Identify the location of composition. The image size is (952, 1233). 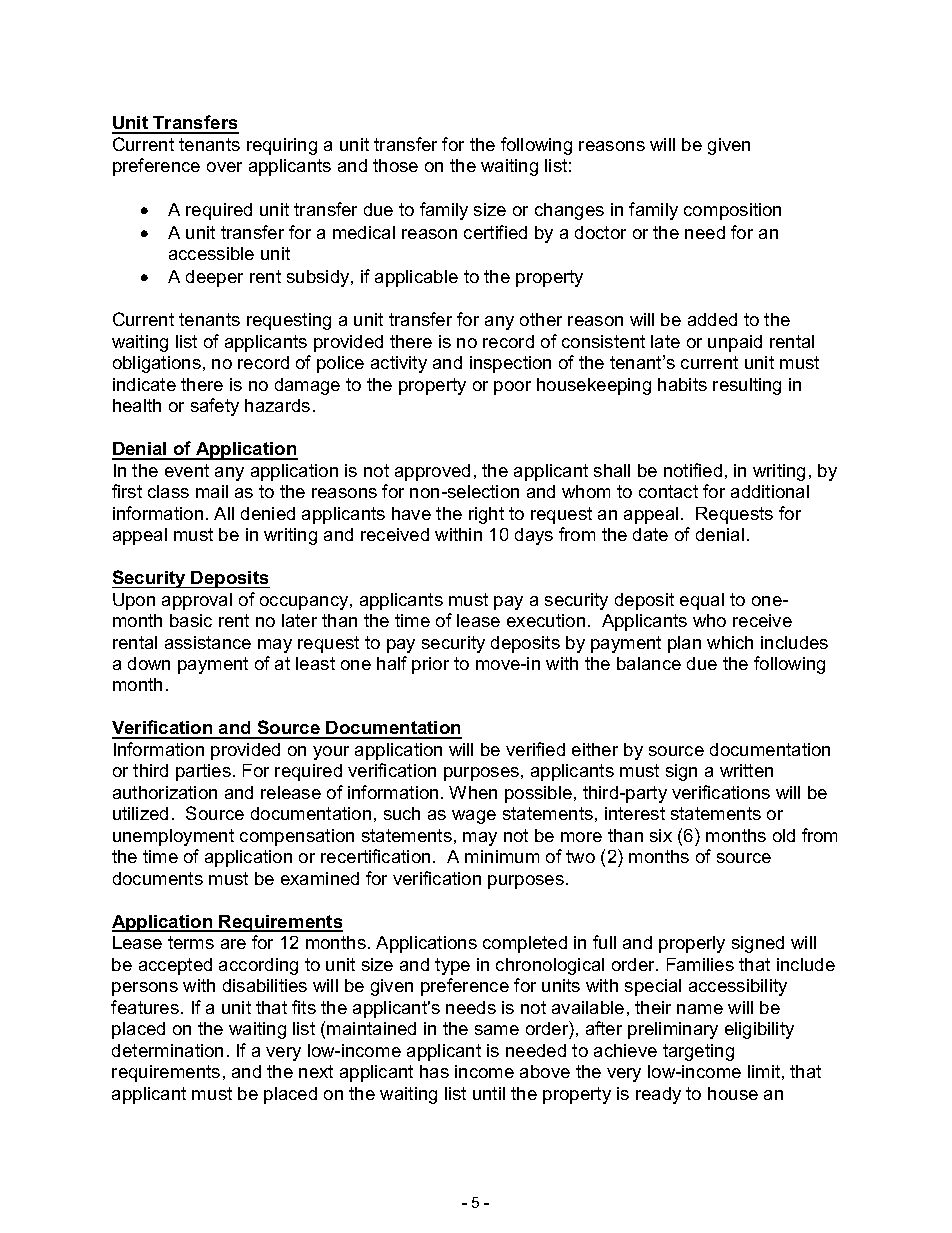
(732, 211).
